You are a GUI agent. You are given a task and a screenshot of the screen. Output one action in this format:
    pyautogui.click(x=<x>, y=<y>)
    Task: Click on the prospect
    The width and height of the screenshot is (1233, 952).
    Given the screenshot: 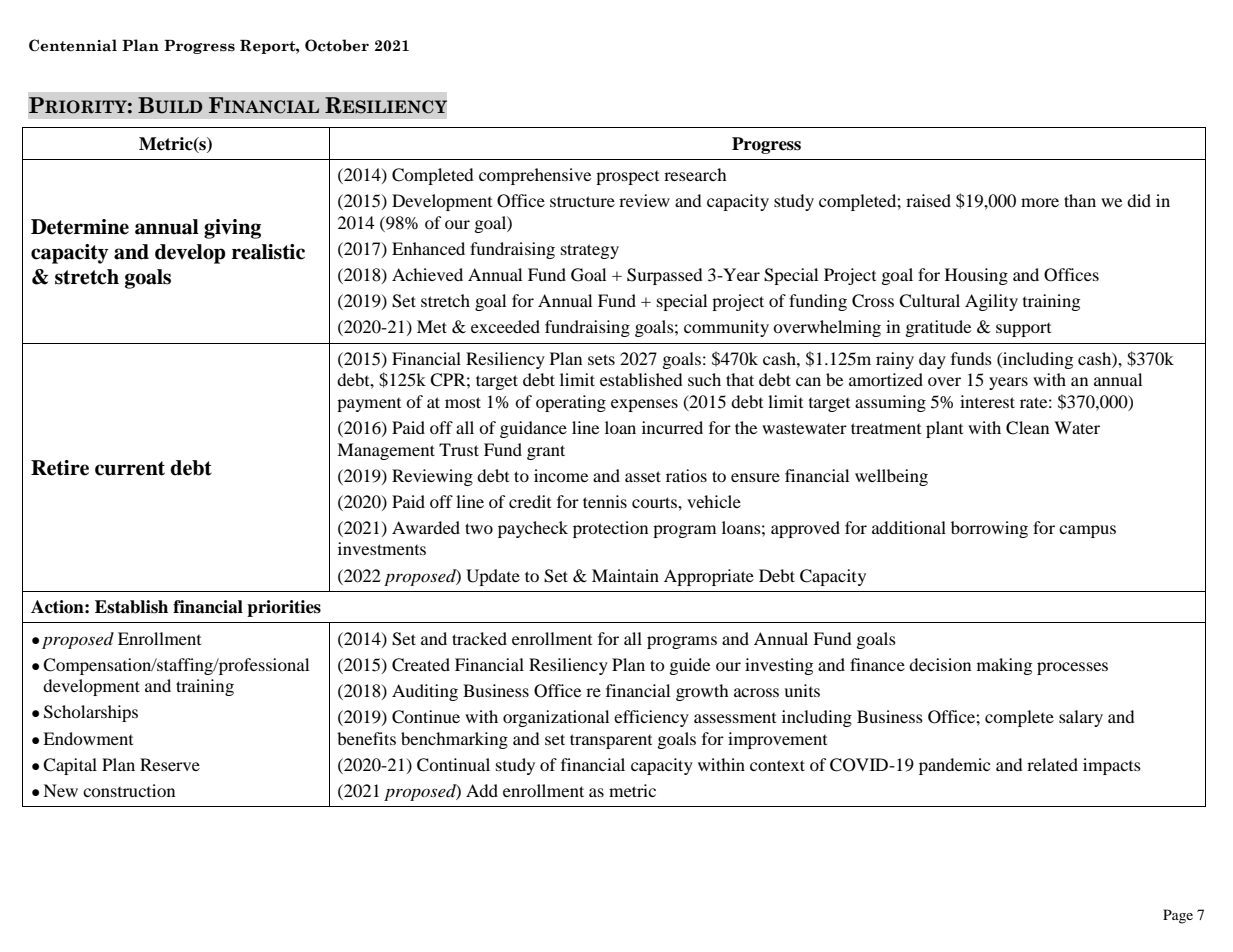 What is the action you would take?
    pyautogui.click(x=627, y=178)
